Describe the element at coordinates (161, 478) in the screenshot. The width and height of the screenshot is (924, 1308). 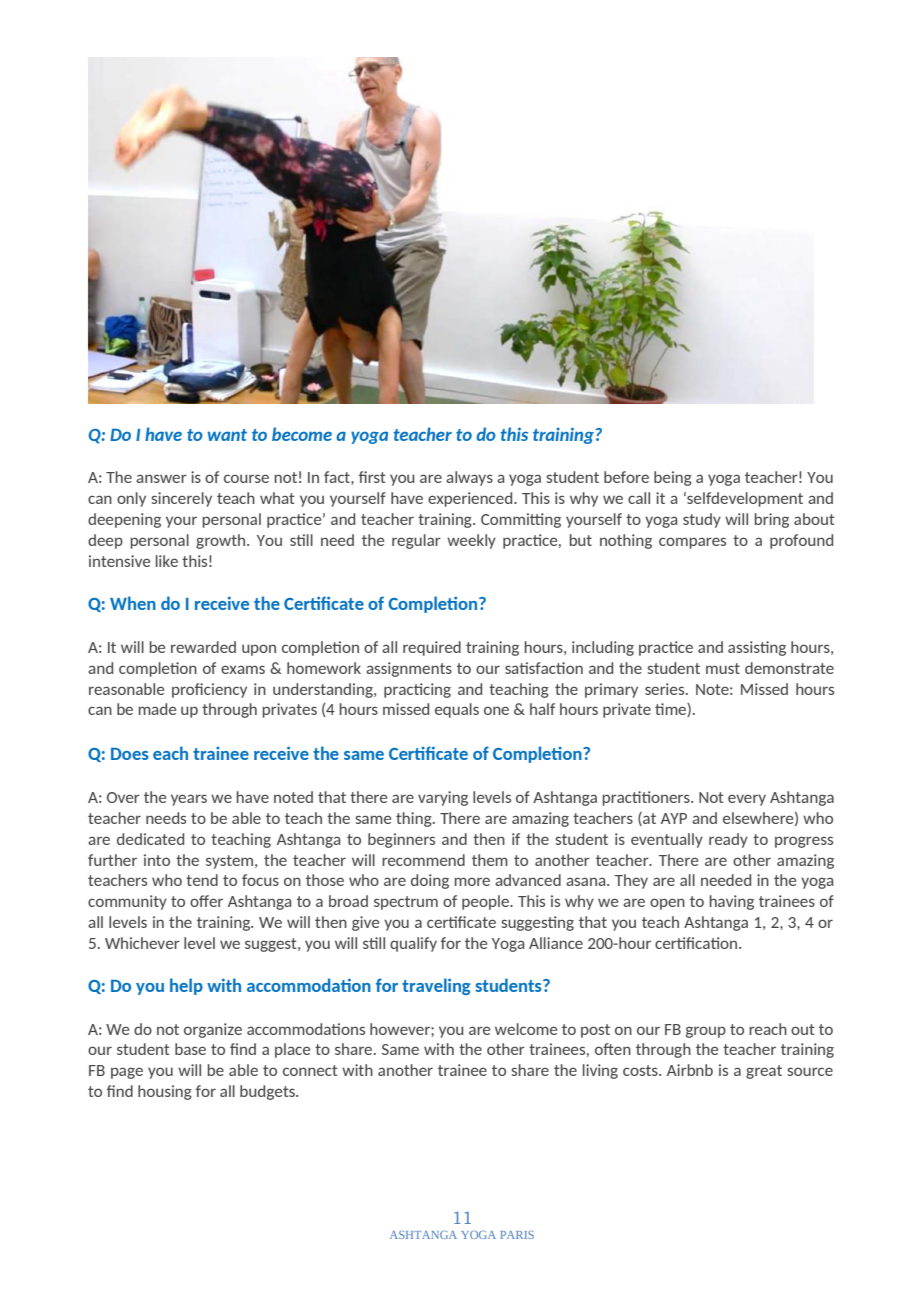
I see `answer` at that location.
